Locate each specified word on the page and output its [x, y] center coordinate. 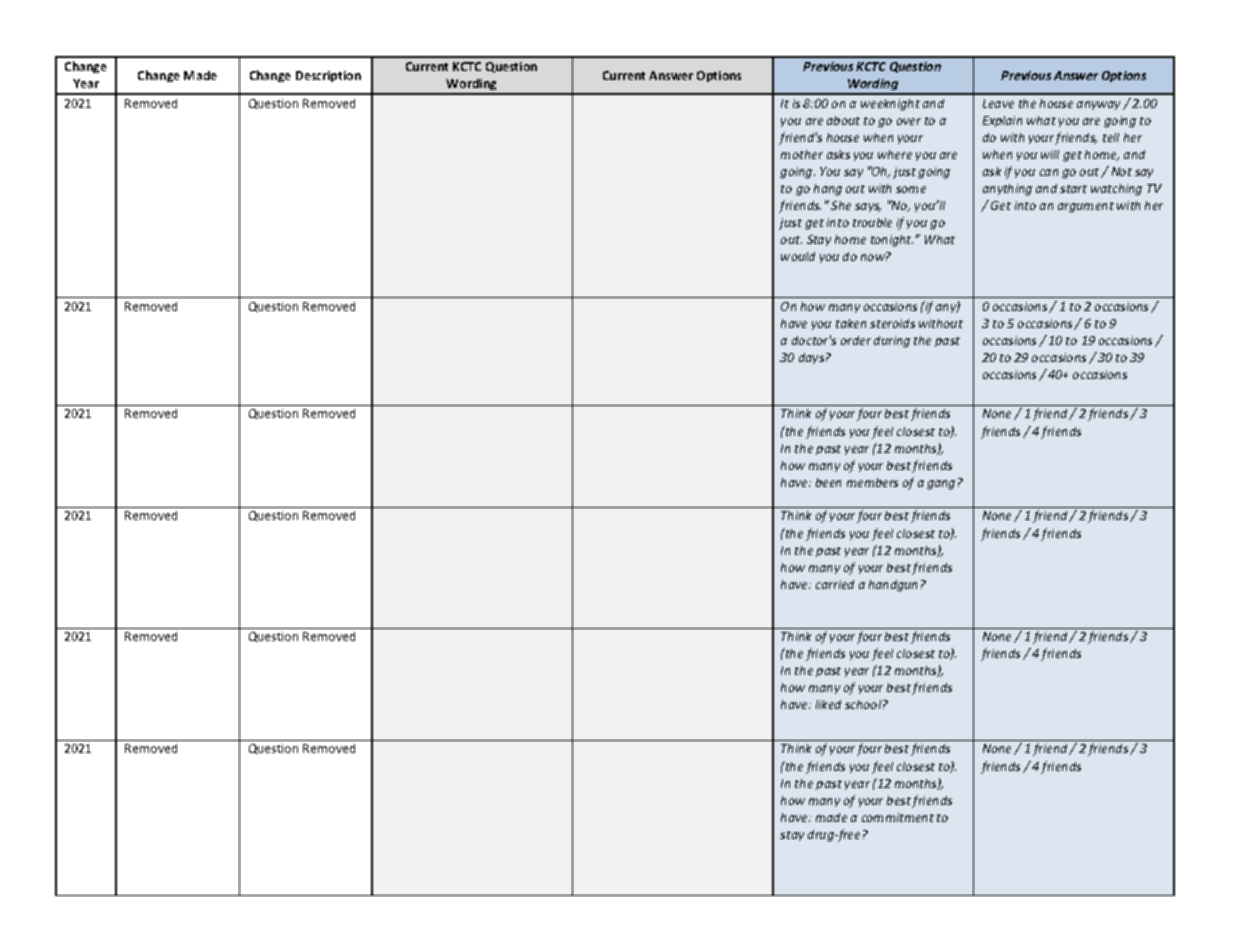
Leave [998, 103]
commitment [898, 817]
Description [328, 76]
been [828, 482]
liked [828, 704]
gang [941, 485]
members [872, 482]
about [843, 120]
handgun [893, 586]
